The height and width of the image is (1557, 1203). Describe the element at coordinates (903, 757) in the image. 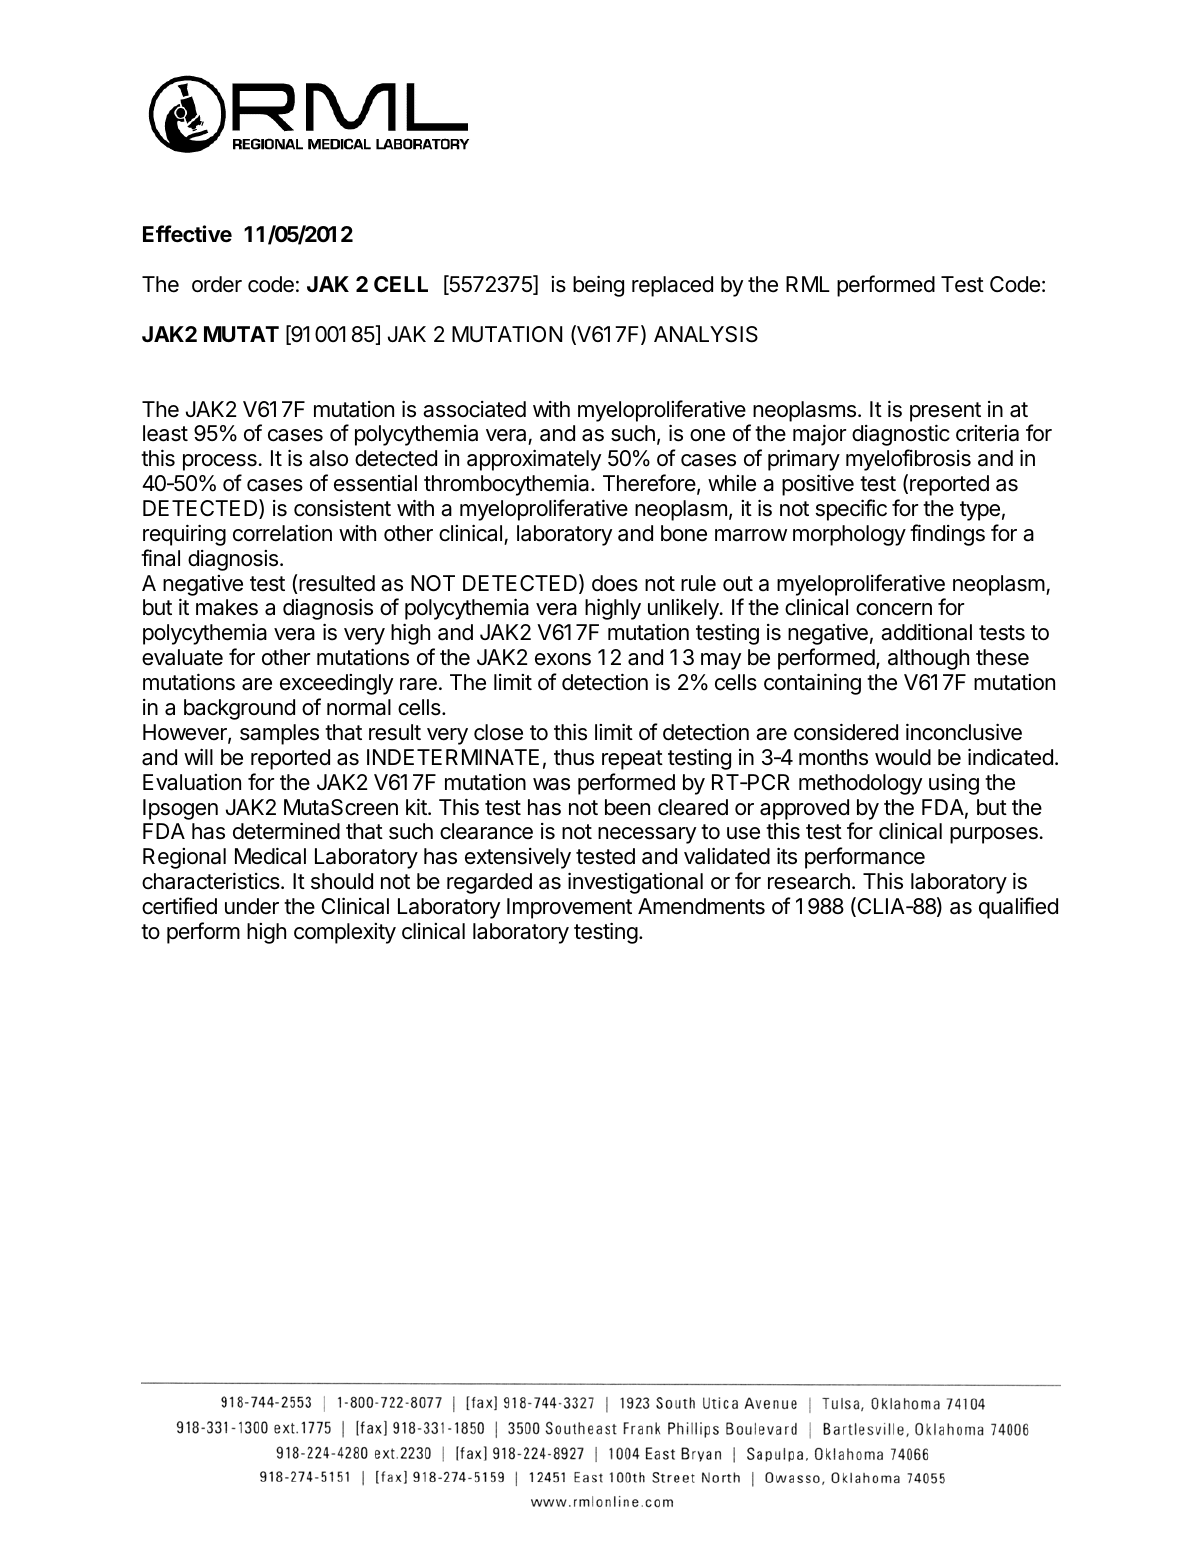

I see `would` at that location.
